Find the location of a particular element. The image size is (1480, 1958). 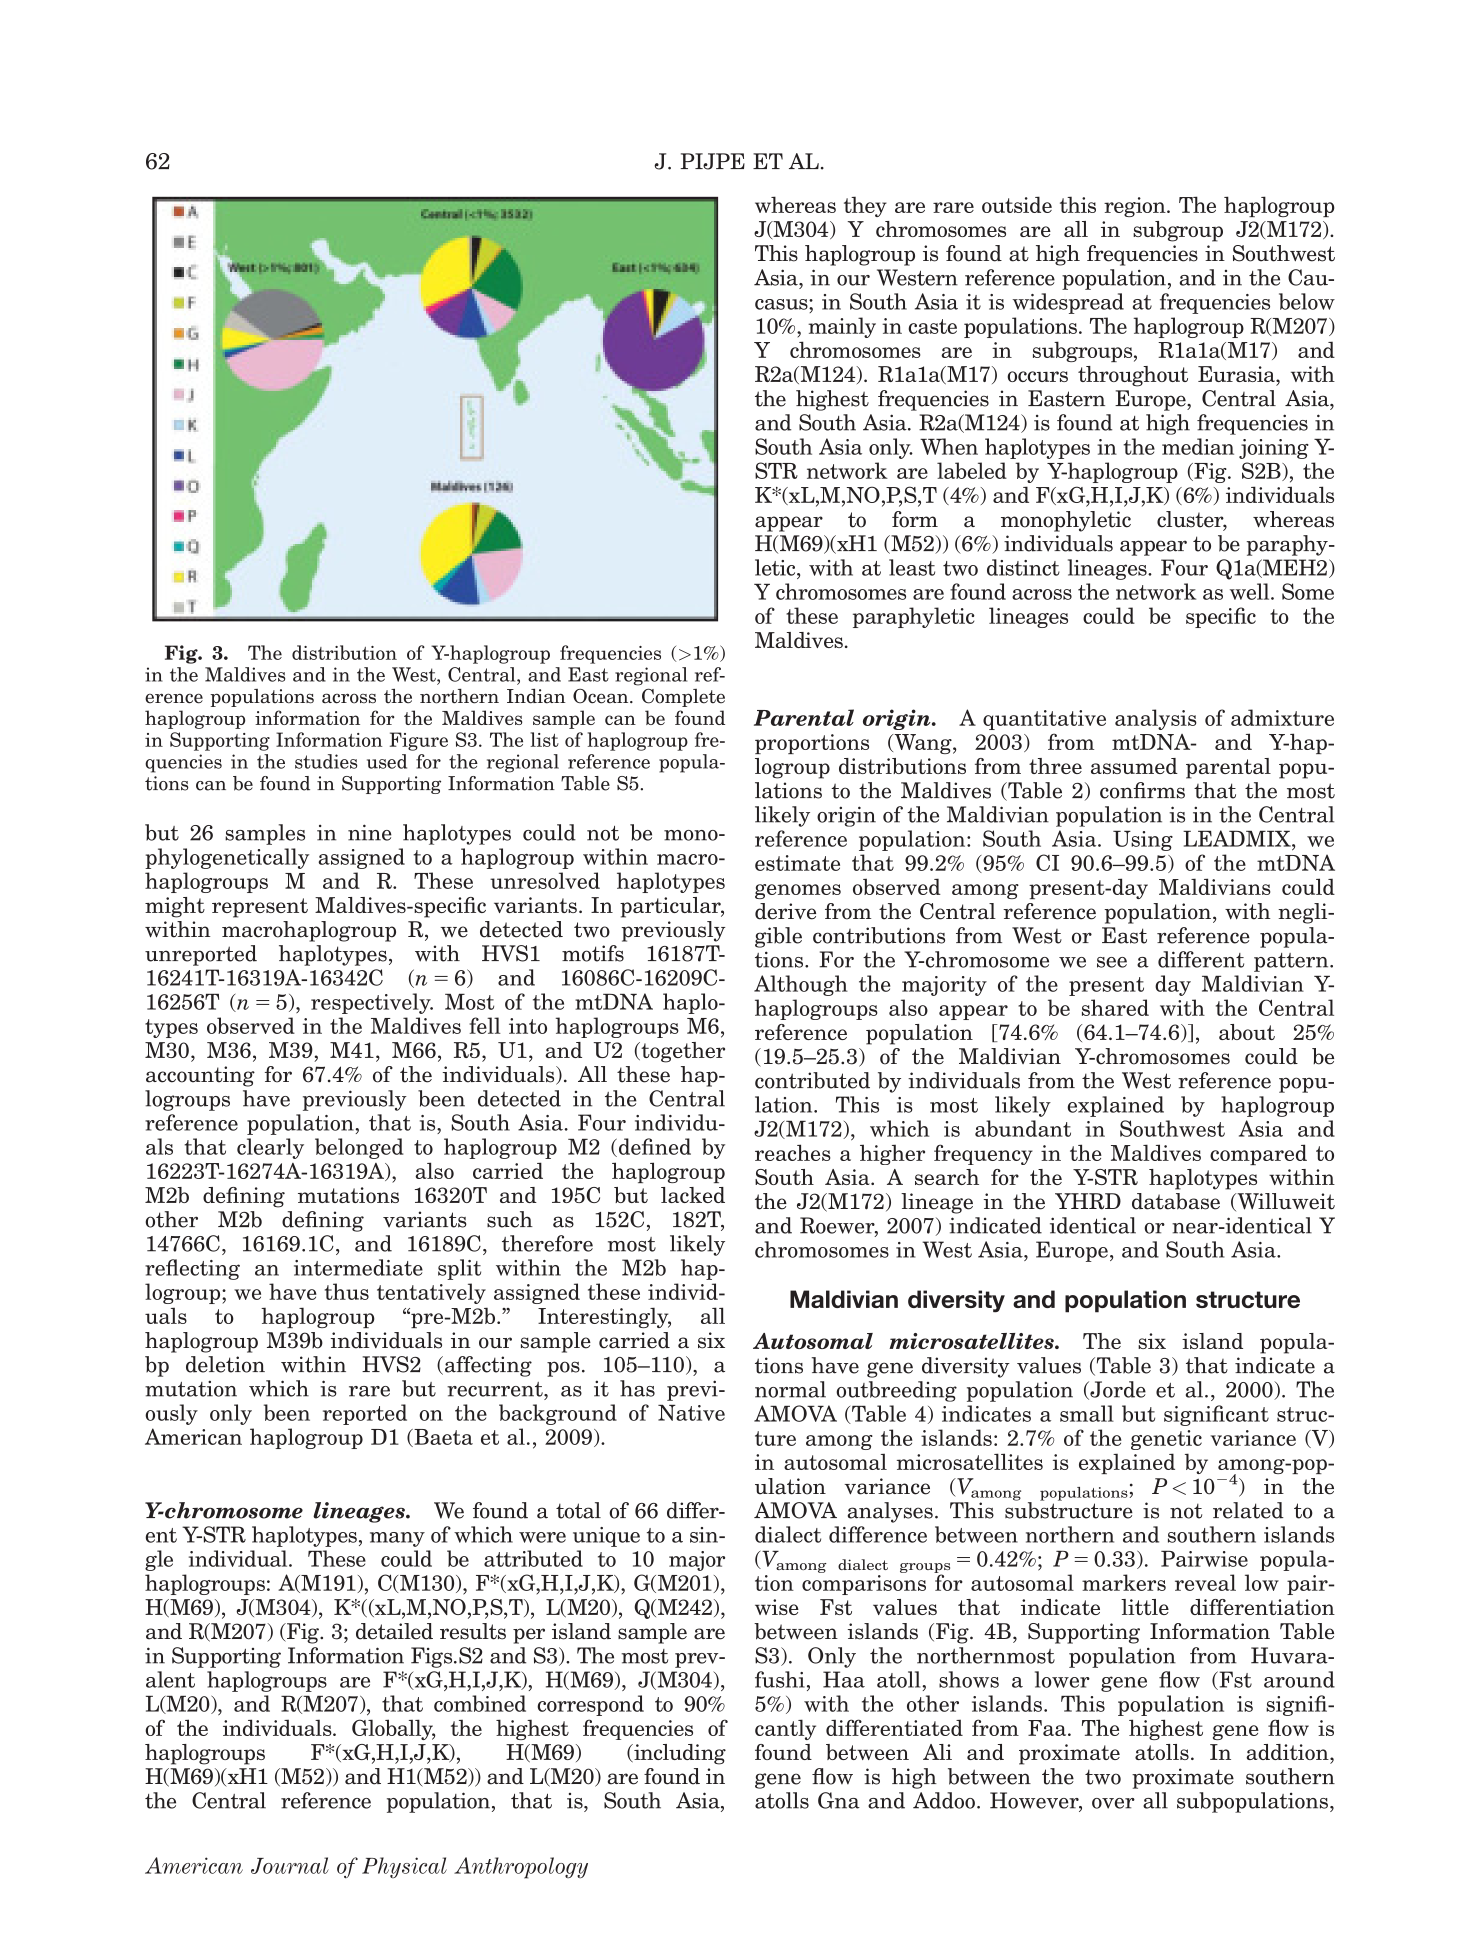

mainly is located at coordinates (842, 327).
